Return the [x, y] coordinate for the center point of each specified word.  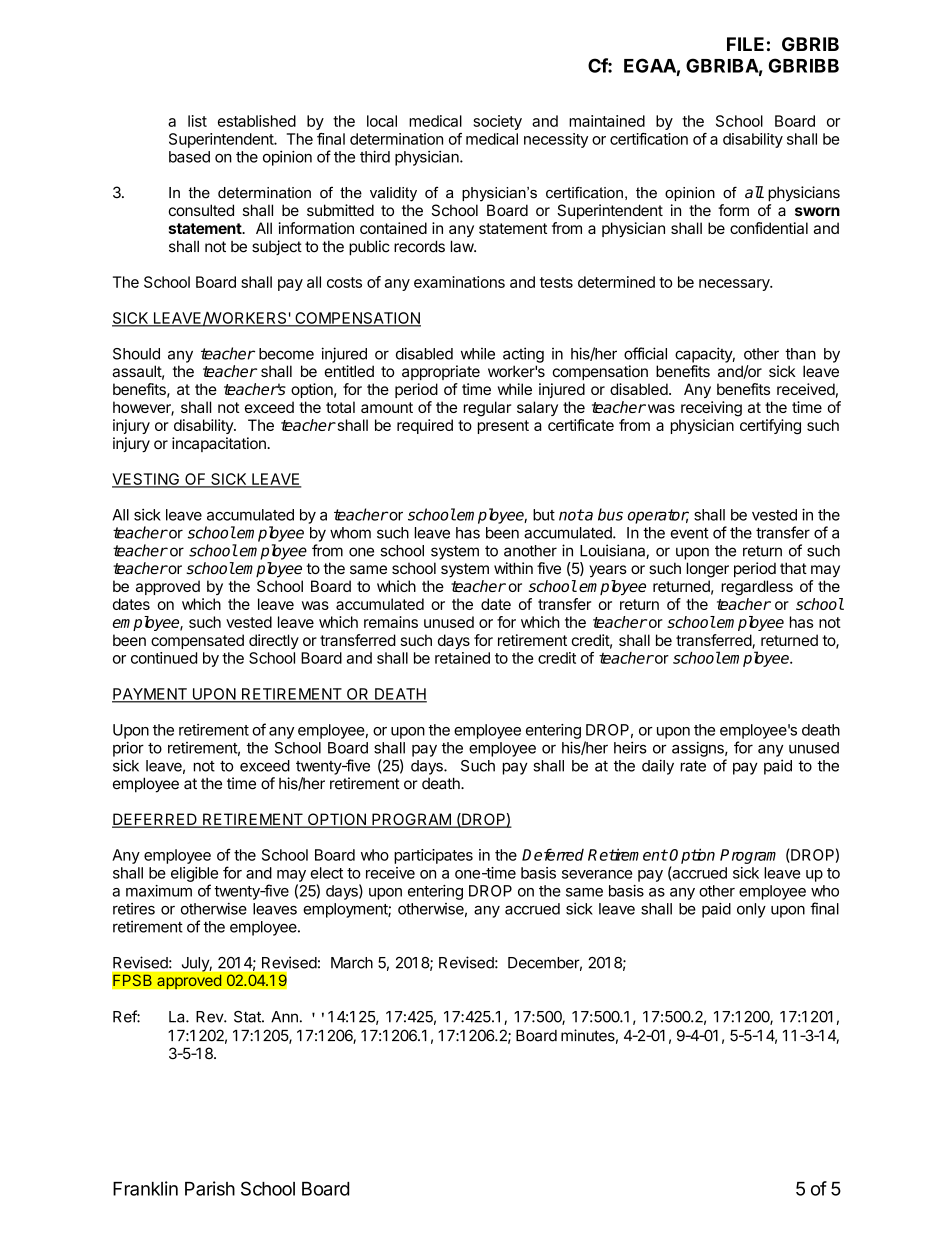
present [503, 427]
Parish [210, 1188]
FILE [745, 44]
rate [693, 766]
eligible [194, 874]
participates [433, 856]
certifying [770, 427]
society [497, 122]
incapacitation [220, 444]
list [197, 121]
